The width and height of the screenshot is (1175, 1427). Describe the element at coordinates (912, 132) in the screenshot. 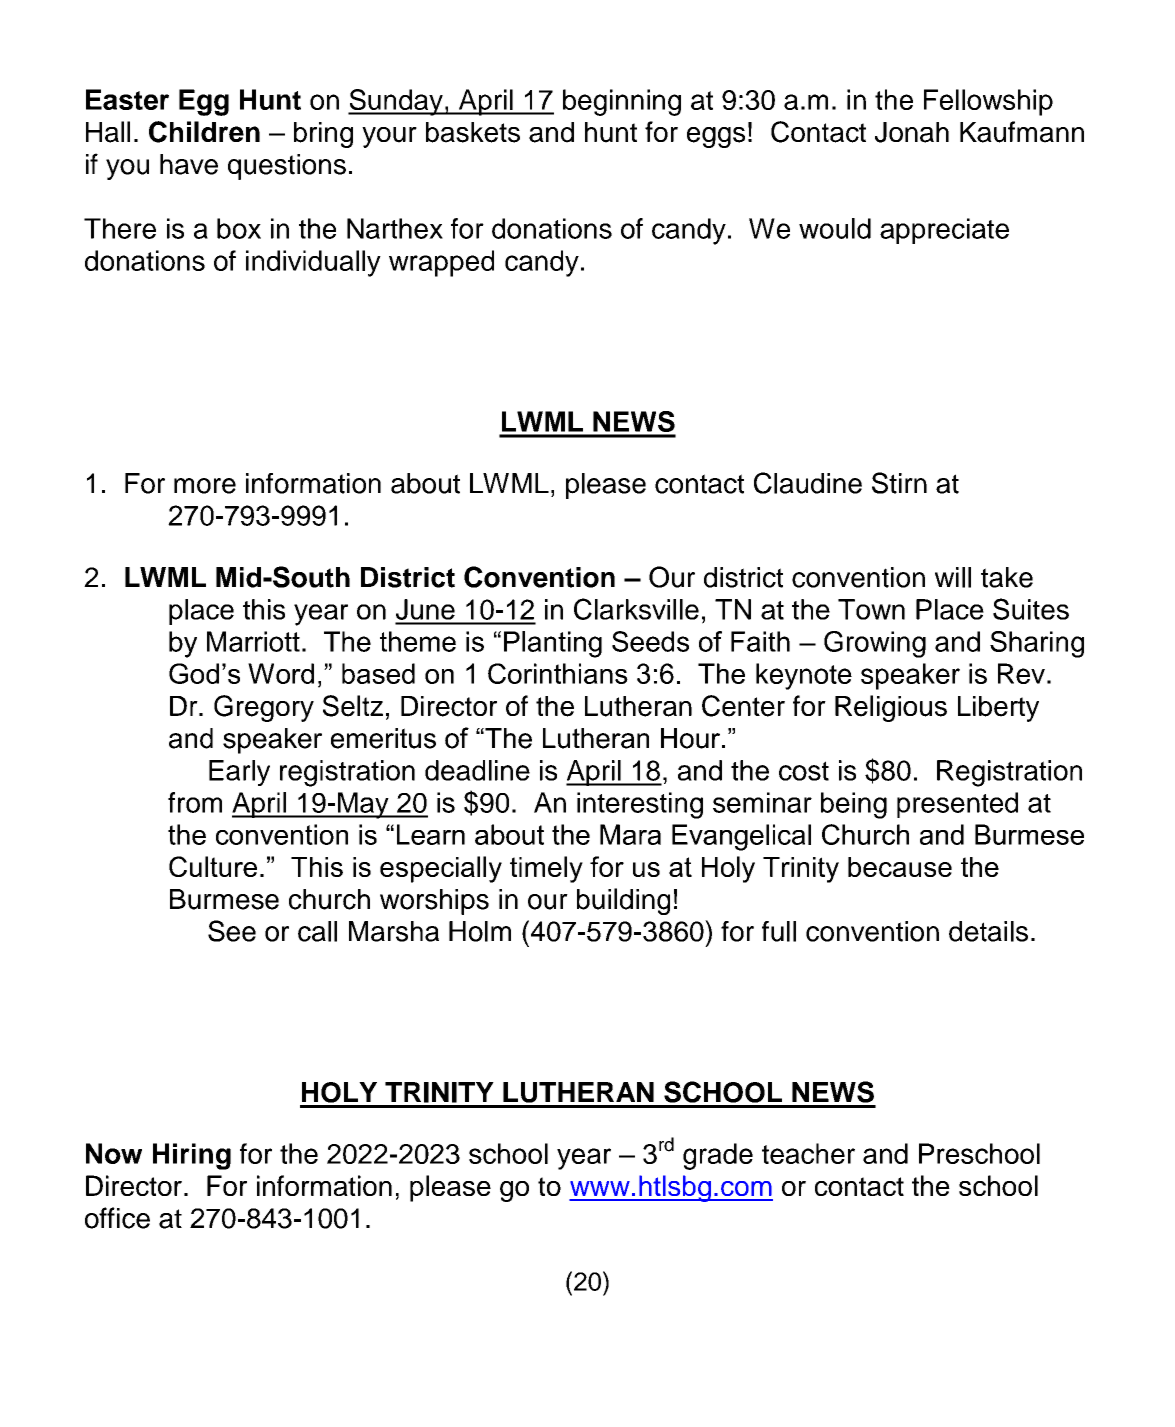

I see `Jonah` at that location.
